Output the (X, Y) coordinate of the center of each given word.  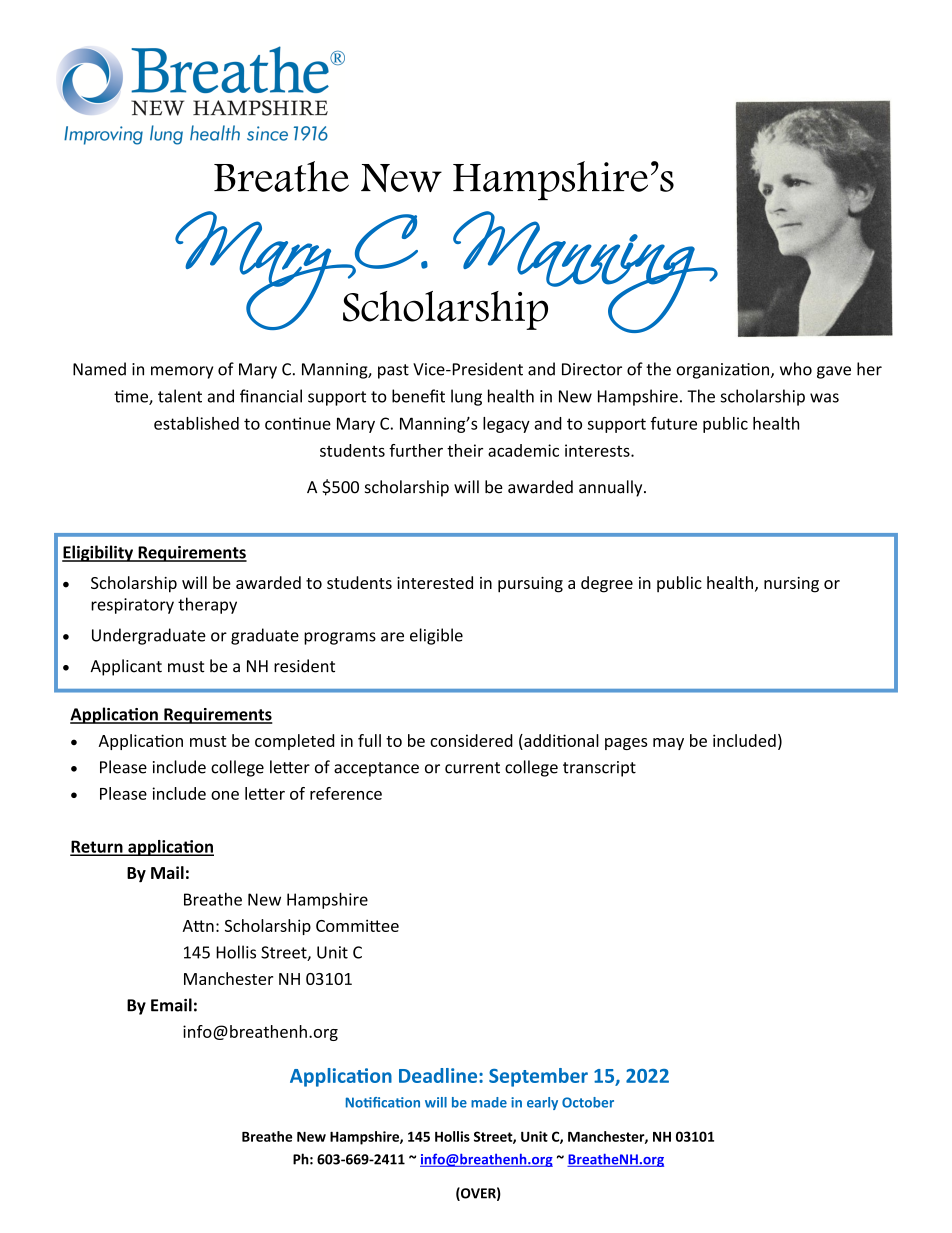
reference (346, 793)
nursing (791, 585)
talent (180, 396)
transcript (599, 769)
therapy (207, 605)
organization (724, 371)
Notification (383, 1102)
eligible (436, 636)
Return (97, 847)
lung (466, 397)
